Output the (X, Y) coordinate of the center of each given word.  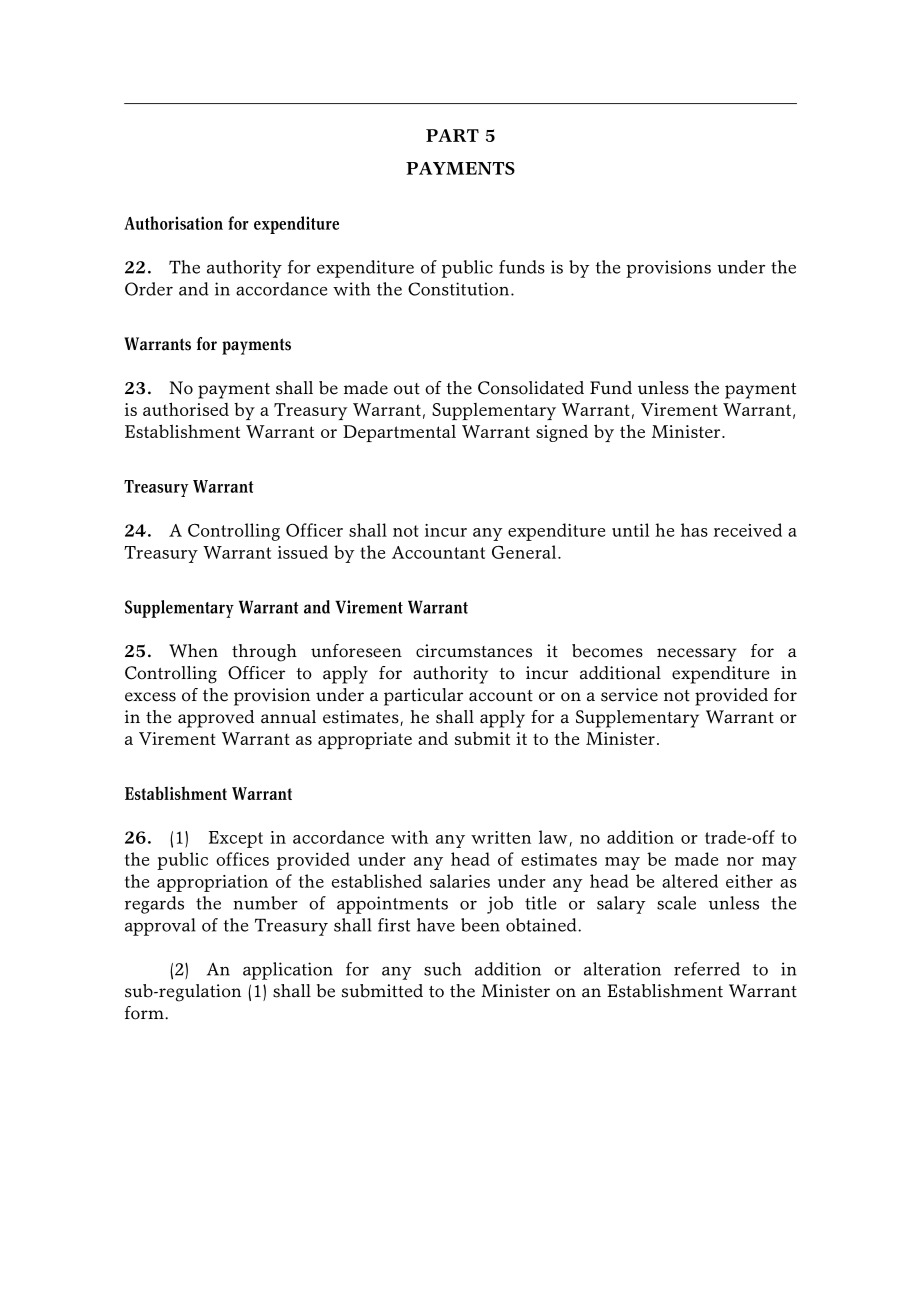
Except (236, 839)
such (443, 969)
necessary (697, 655)
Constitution (460, 289)
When (193, 651)
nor (740, 861)
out (407, 389)
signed (562, 433)
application (288, 971)
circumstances (474, 651)
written (501, 837)
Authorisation (173, 223)
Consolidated (531, 388)
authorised (186, 409)
